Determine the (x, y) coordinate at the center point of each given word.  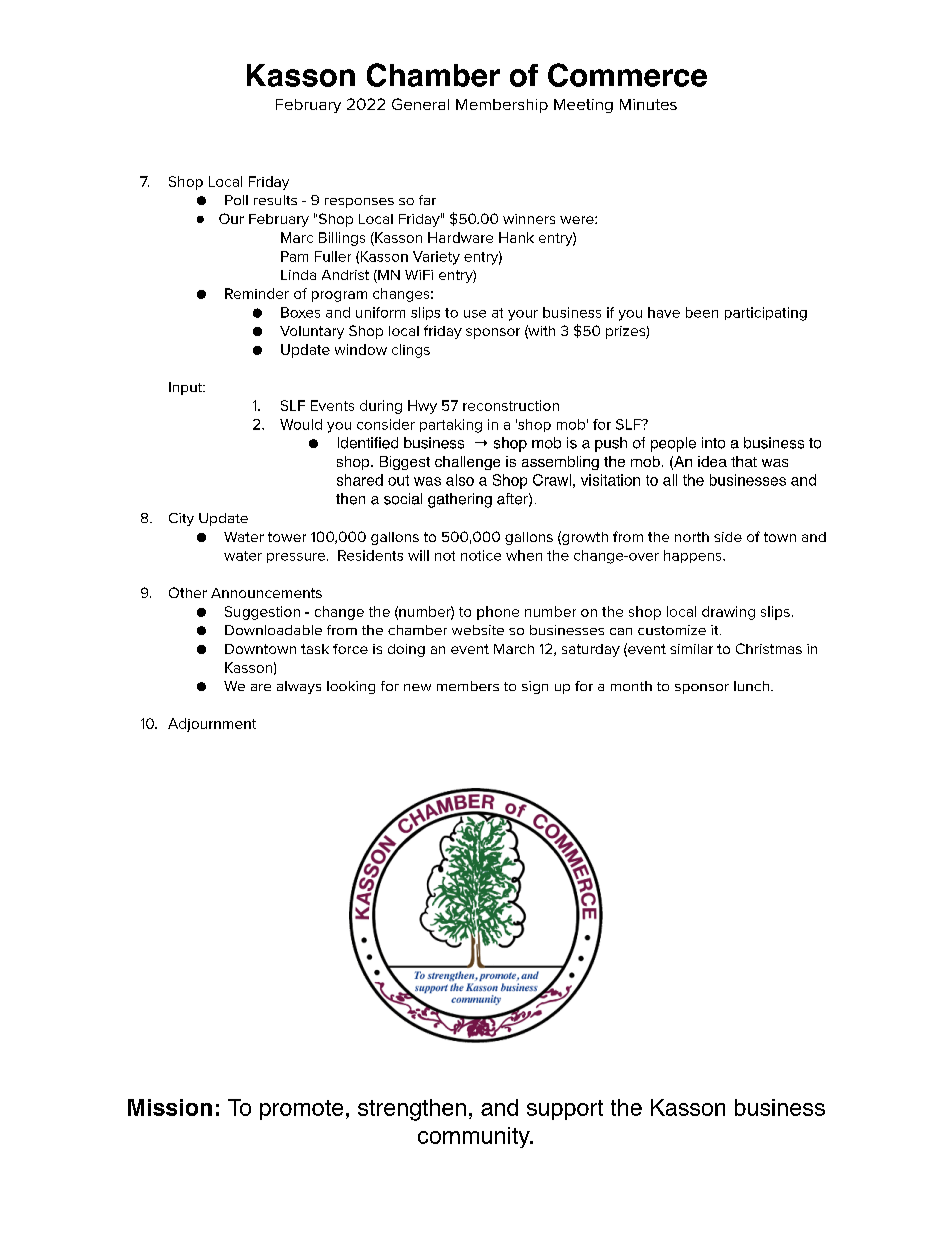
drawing (728, 613)
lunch (751, 686)
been (702, 312)
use (475, 314)
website (478, 630)
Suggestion (262, 613)
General (420, 104)
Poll (236, 200)
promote (301, 1110)
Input (187, 388)
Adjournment (212, 725)
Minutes (648, 104)
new (417, 687)
